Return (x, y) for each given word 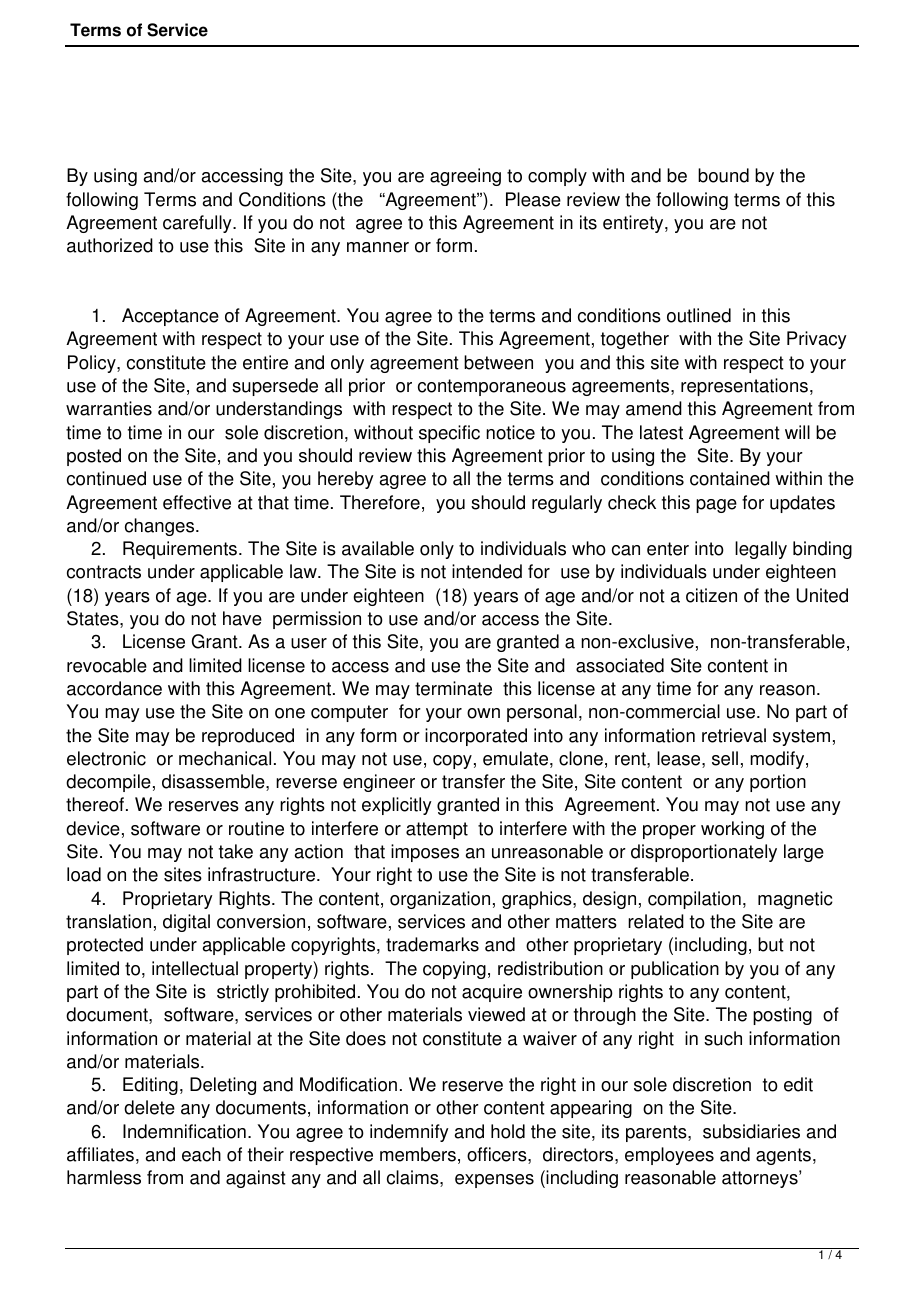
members (418, 1154)
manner (378, 247)
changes (161, 527)
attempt (437, 830)
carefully (198, 224)
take (236, 851)
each (201, 1154)
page (716, 506)
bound (723, 175)
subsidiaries (751, 1131)
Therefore (380, 502)
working (732, 830)
